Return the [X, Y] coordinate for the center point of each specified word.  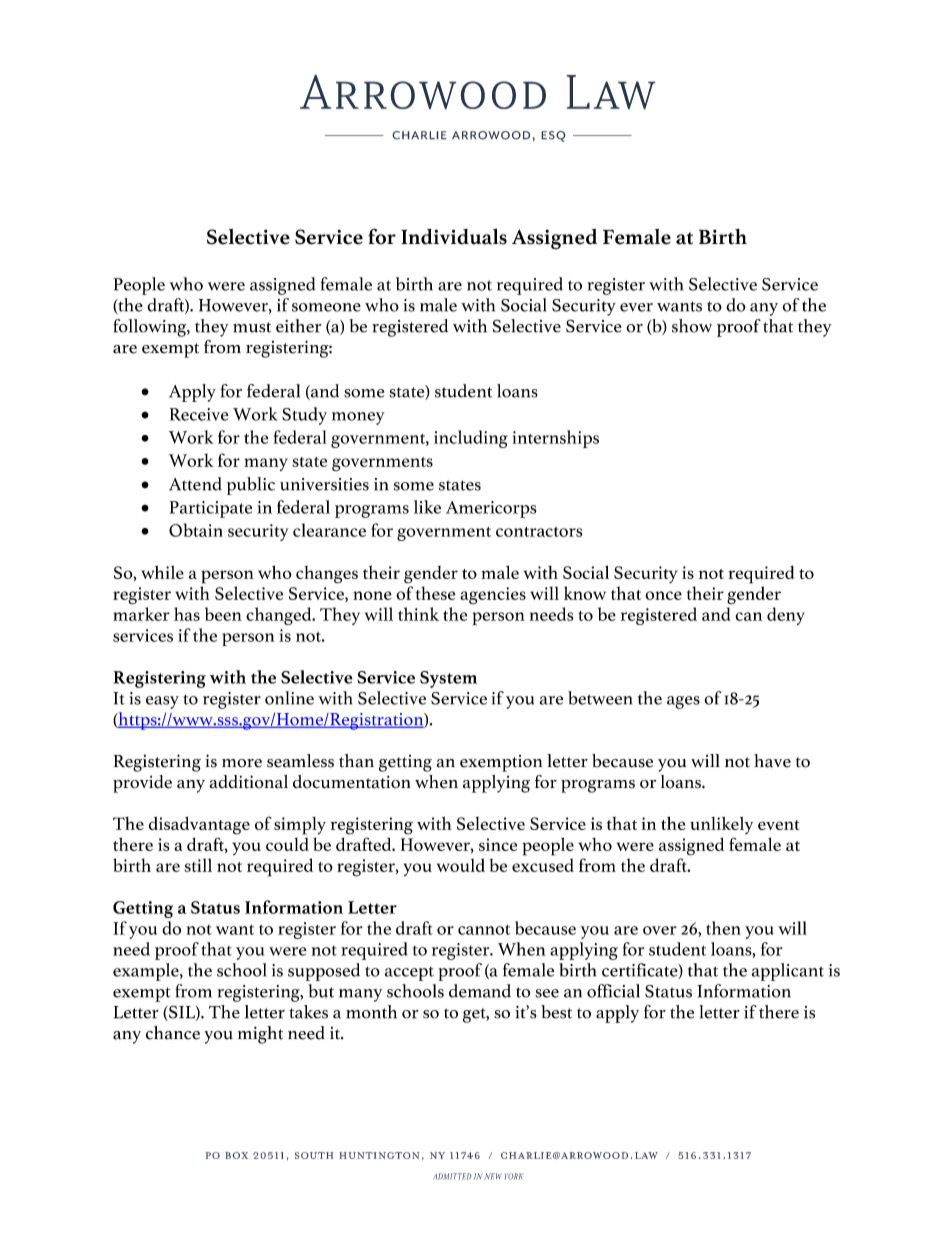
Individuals [454, 237]
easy [162, 702]
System [448, 679]
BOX [236, 1155]
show [692, 326]
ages [683, 702]
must [252, 327]
